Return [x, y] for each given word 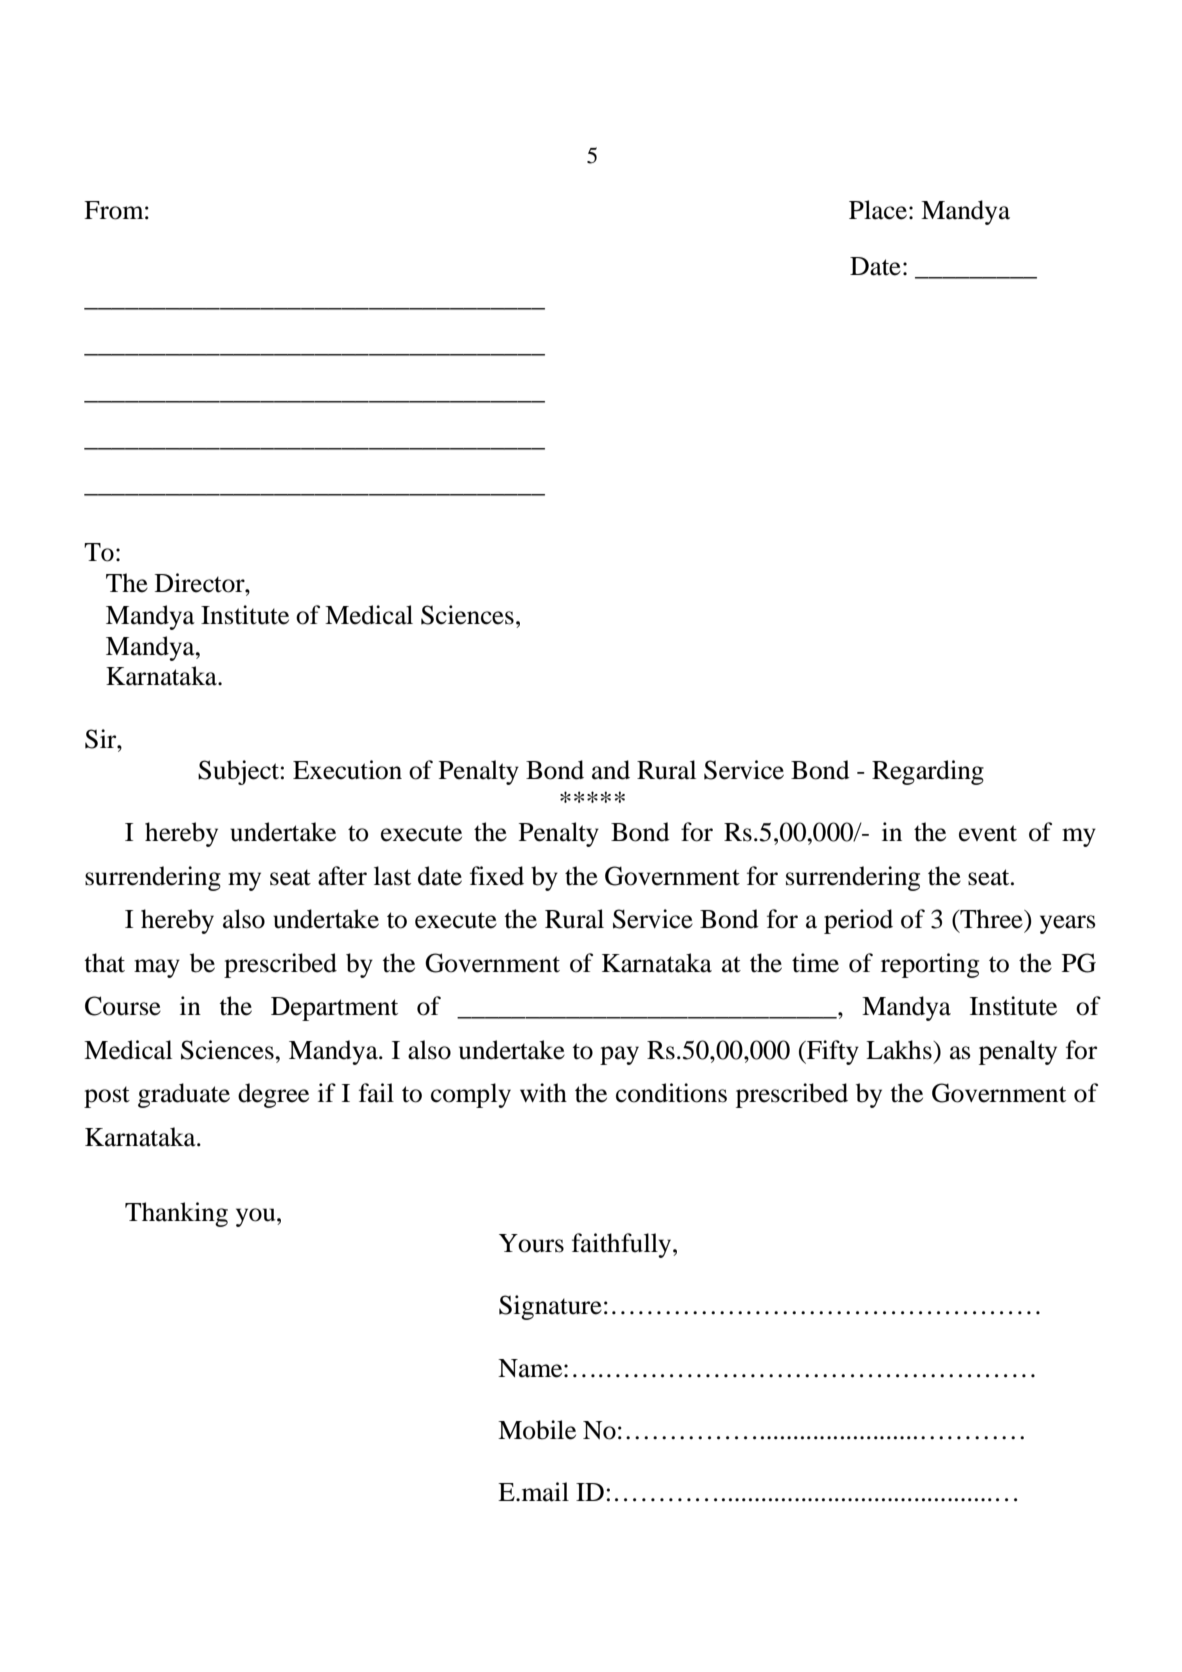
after [342, 876]
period [858, 921]
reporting [930, 965]
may [157, 968]
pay [619, 1055]
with [543, 1093]
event [988, 833]
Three [991, 919]
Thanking [176, 1214]
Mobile [537, 1430]
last [392, 876]
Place [878, 210]
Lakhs [900, 1050]
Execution [347, 770]
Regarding [928, 772]
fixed [497, 876]
